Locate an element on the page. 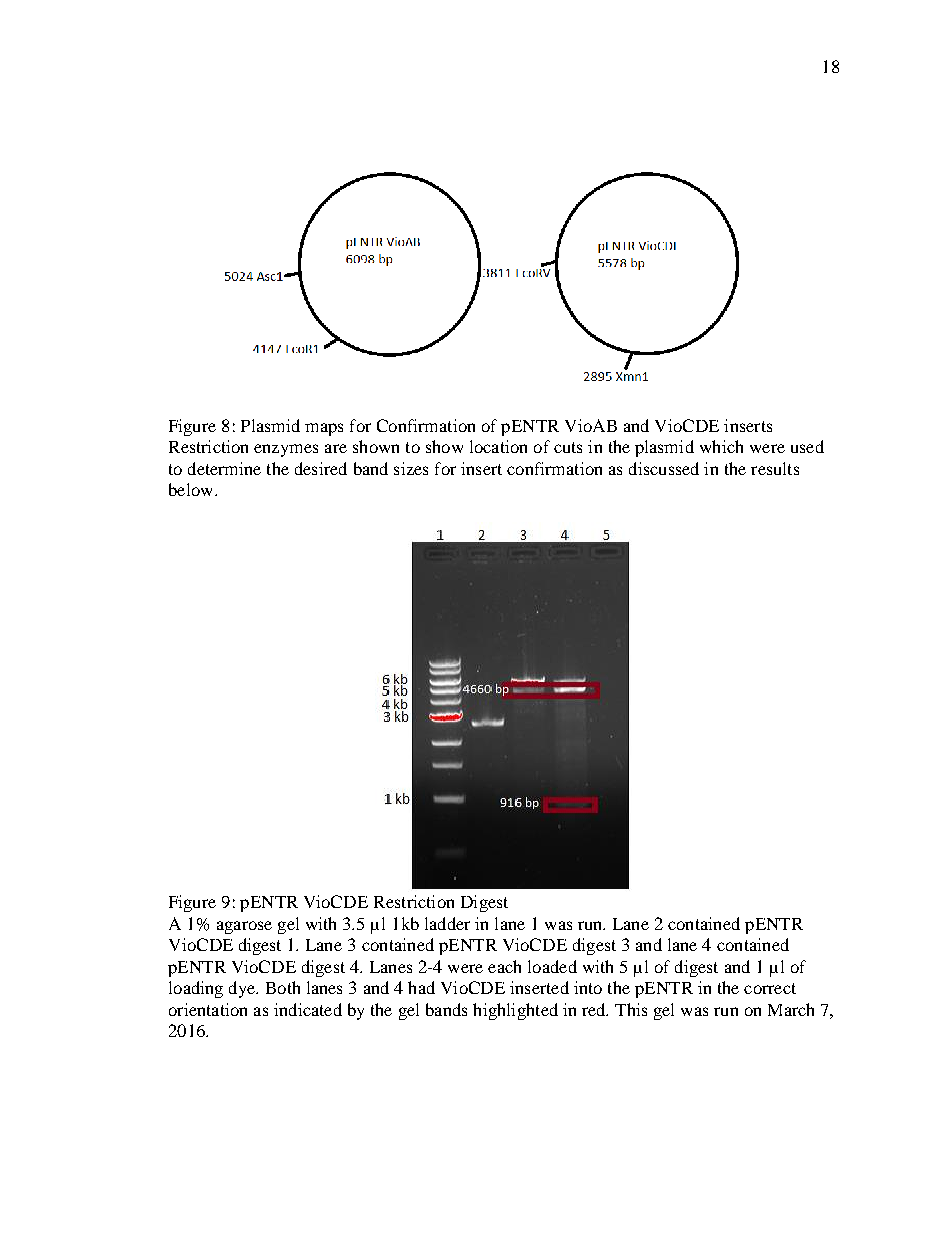 The height and width of the page is (1233, 952). highlighted is located at coordinates (515, 1011).
